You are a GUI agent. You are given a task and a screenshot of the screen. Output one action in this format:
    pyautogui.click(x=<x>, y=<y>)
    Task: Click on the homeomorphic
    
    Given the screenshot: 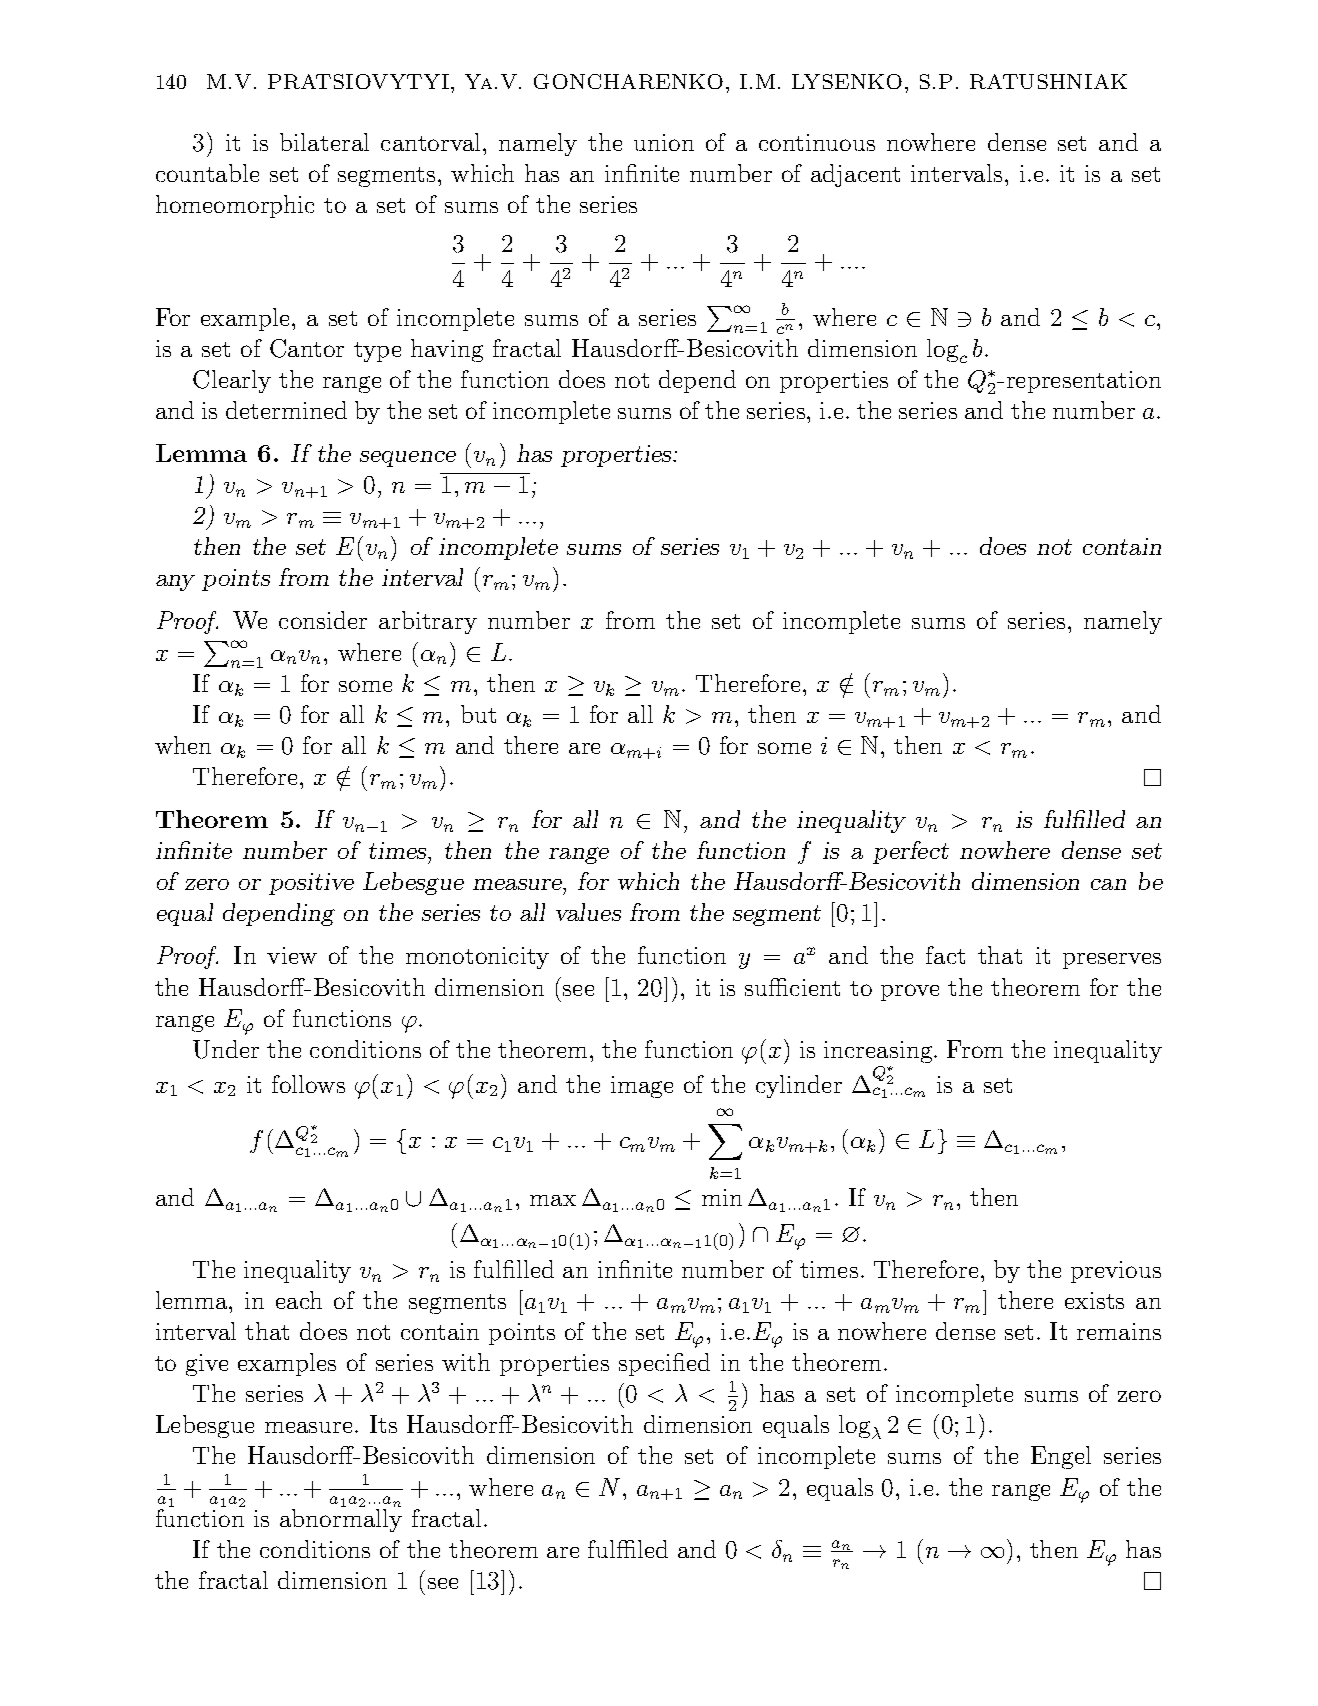 What is the action you would take?
    pyautogui.click(x=235, y=206)
